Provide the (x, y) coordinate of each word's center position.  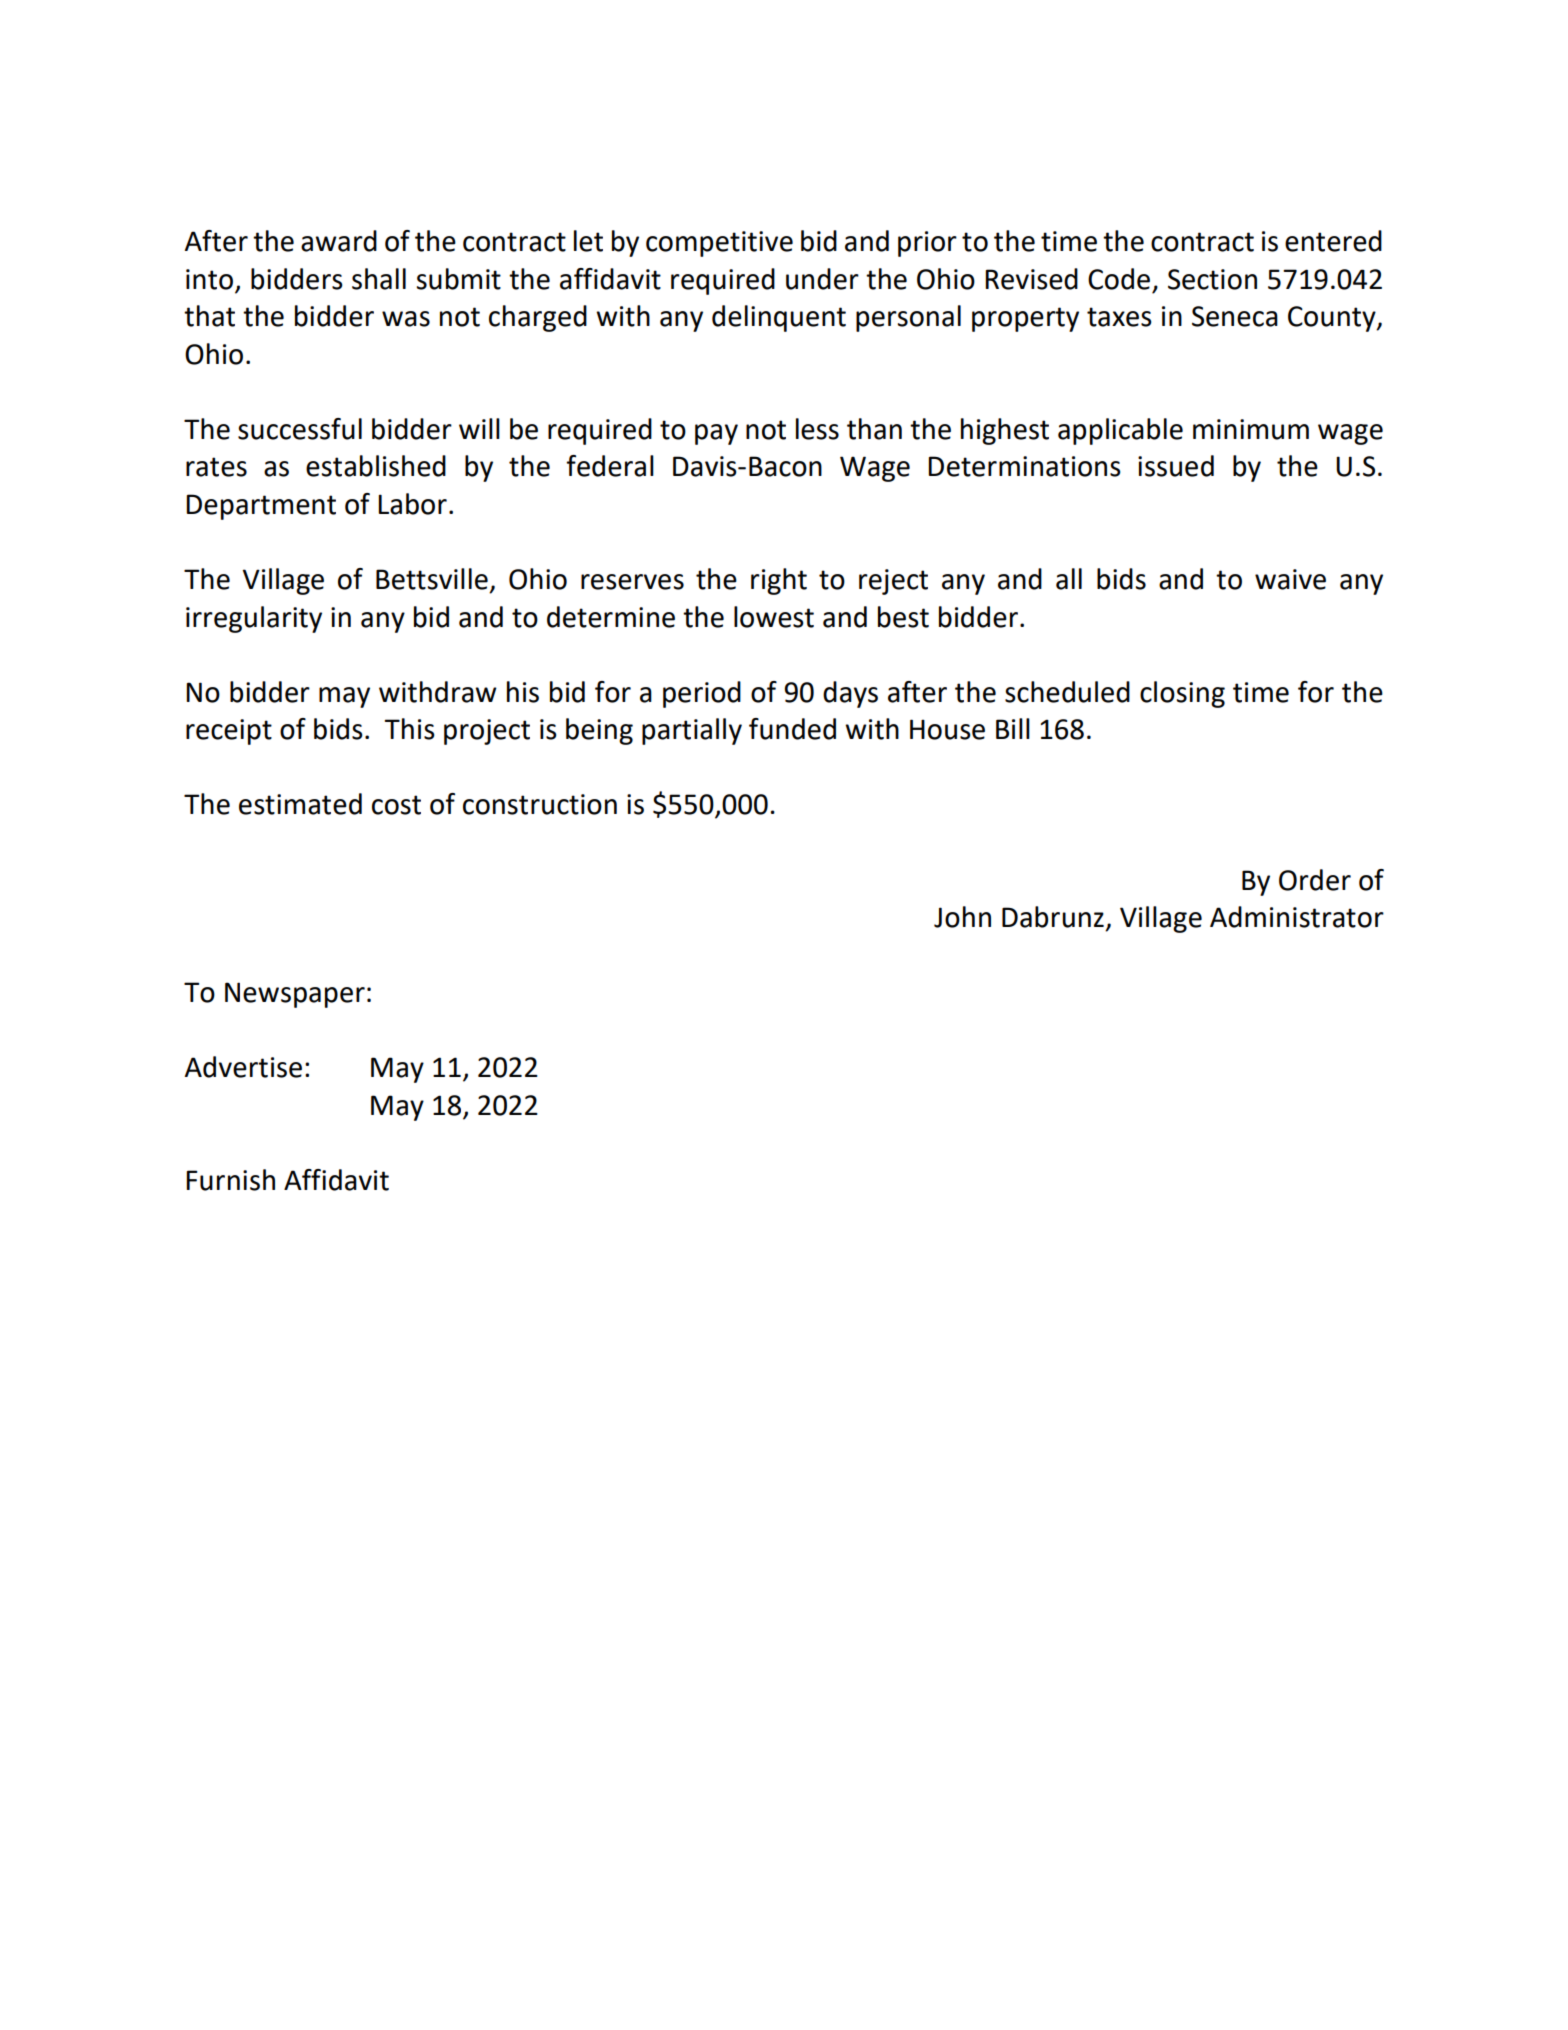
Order (1315, 880)
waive (1290, 579)
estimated (300, 804)
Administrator (1297, 917)
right (779, 581)
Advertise (243, 1067)
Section (1212, 279)
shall (379, 279)
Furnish (230, 1180)
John (962, 917)
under (822, 279)
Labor (412, 504)
